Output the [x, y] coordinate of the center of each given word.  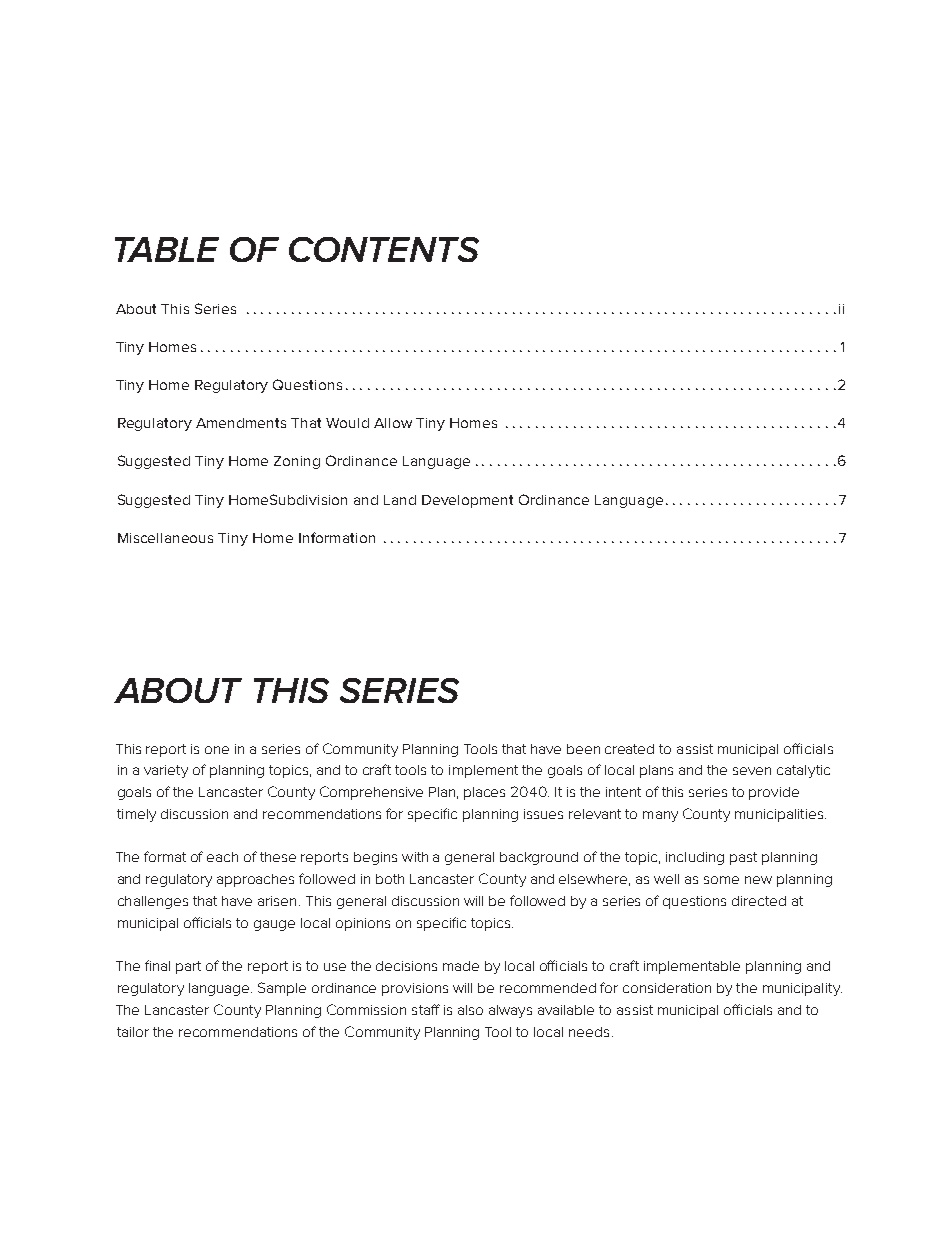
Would [347, 423]
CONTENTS [384, 249]
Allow [393, 423]
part [188, 967]
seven [752, 771]
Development [467, 501]
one [217, 750]
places [484, 793]
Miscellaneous [165, 538]
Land [400, 500]
